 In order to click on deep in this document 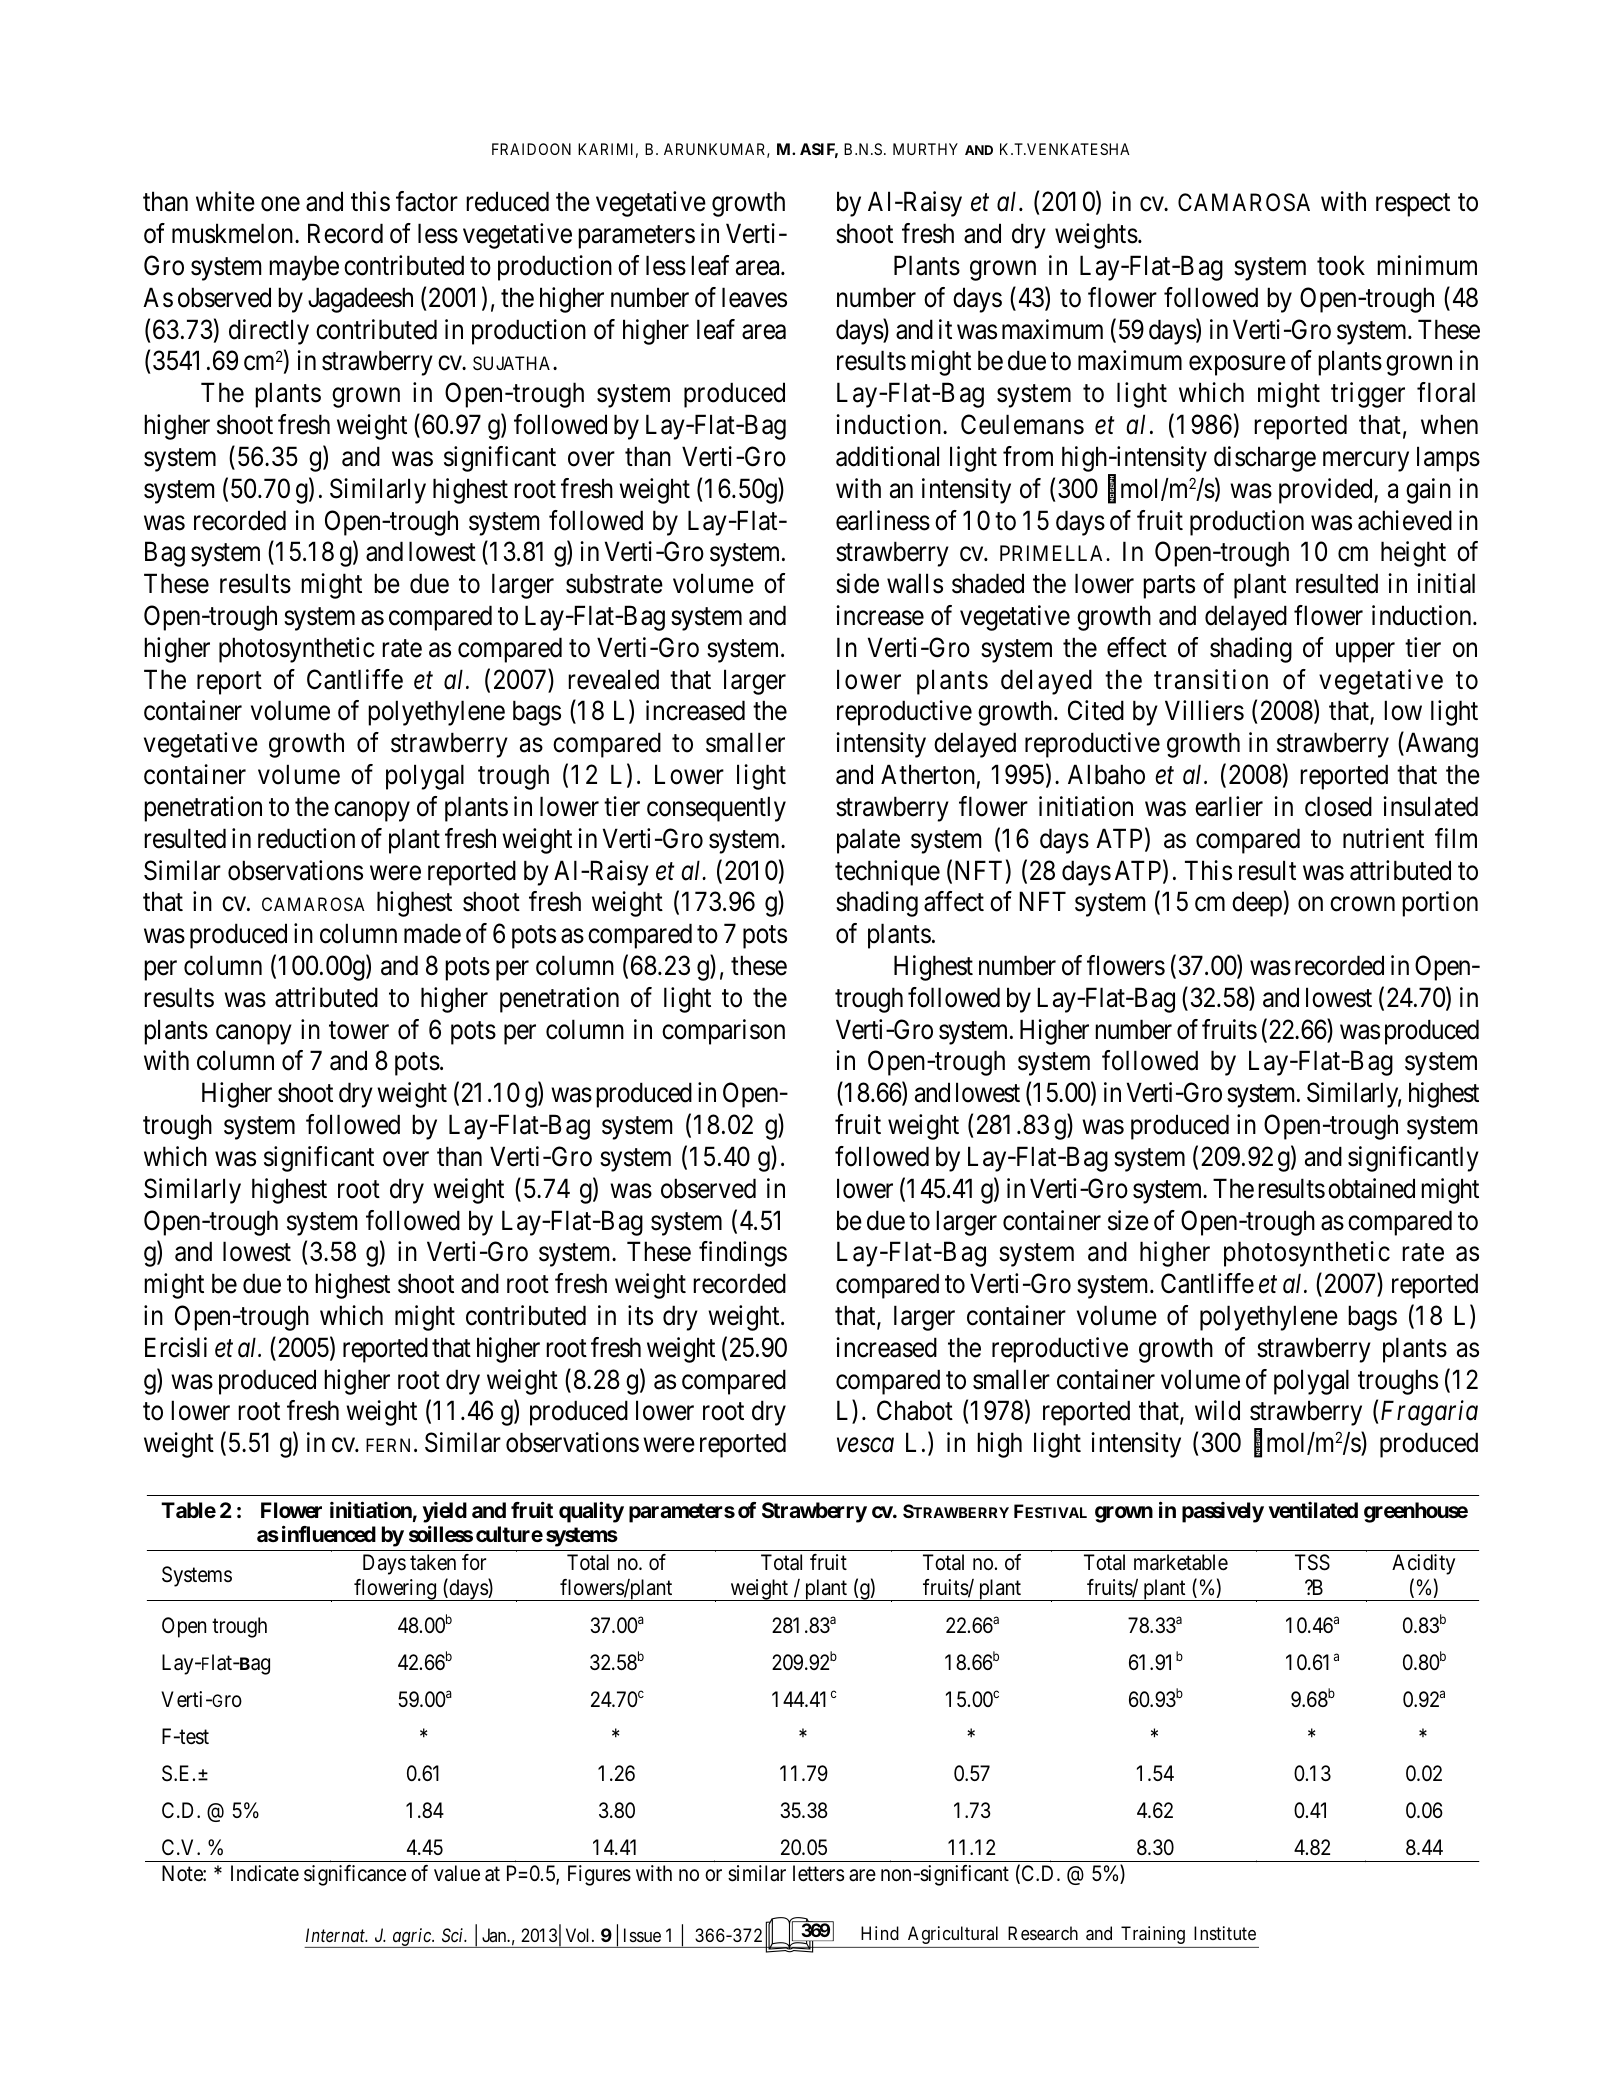, I will do `click(1257, 904)`.
